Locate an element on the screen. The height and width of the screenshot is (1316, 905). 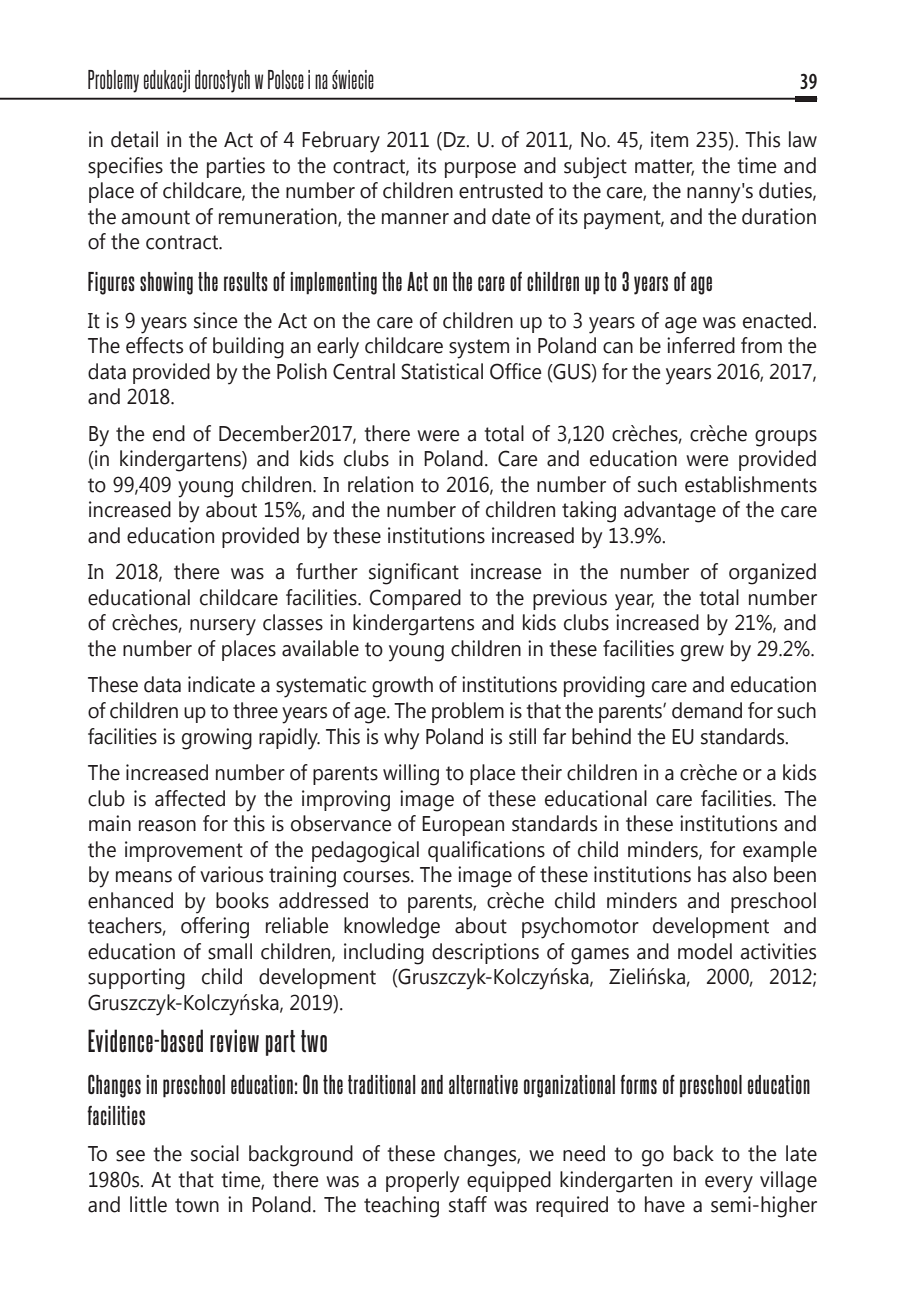
matter is located at coordinates (664, 167).
